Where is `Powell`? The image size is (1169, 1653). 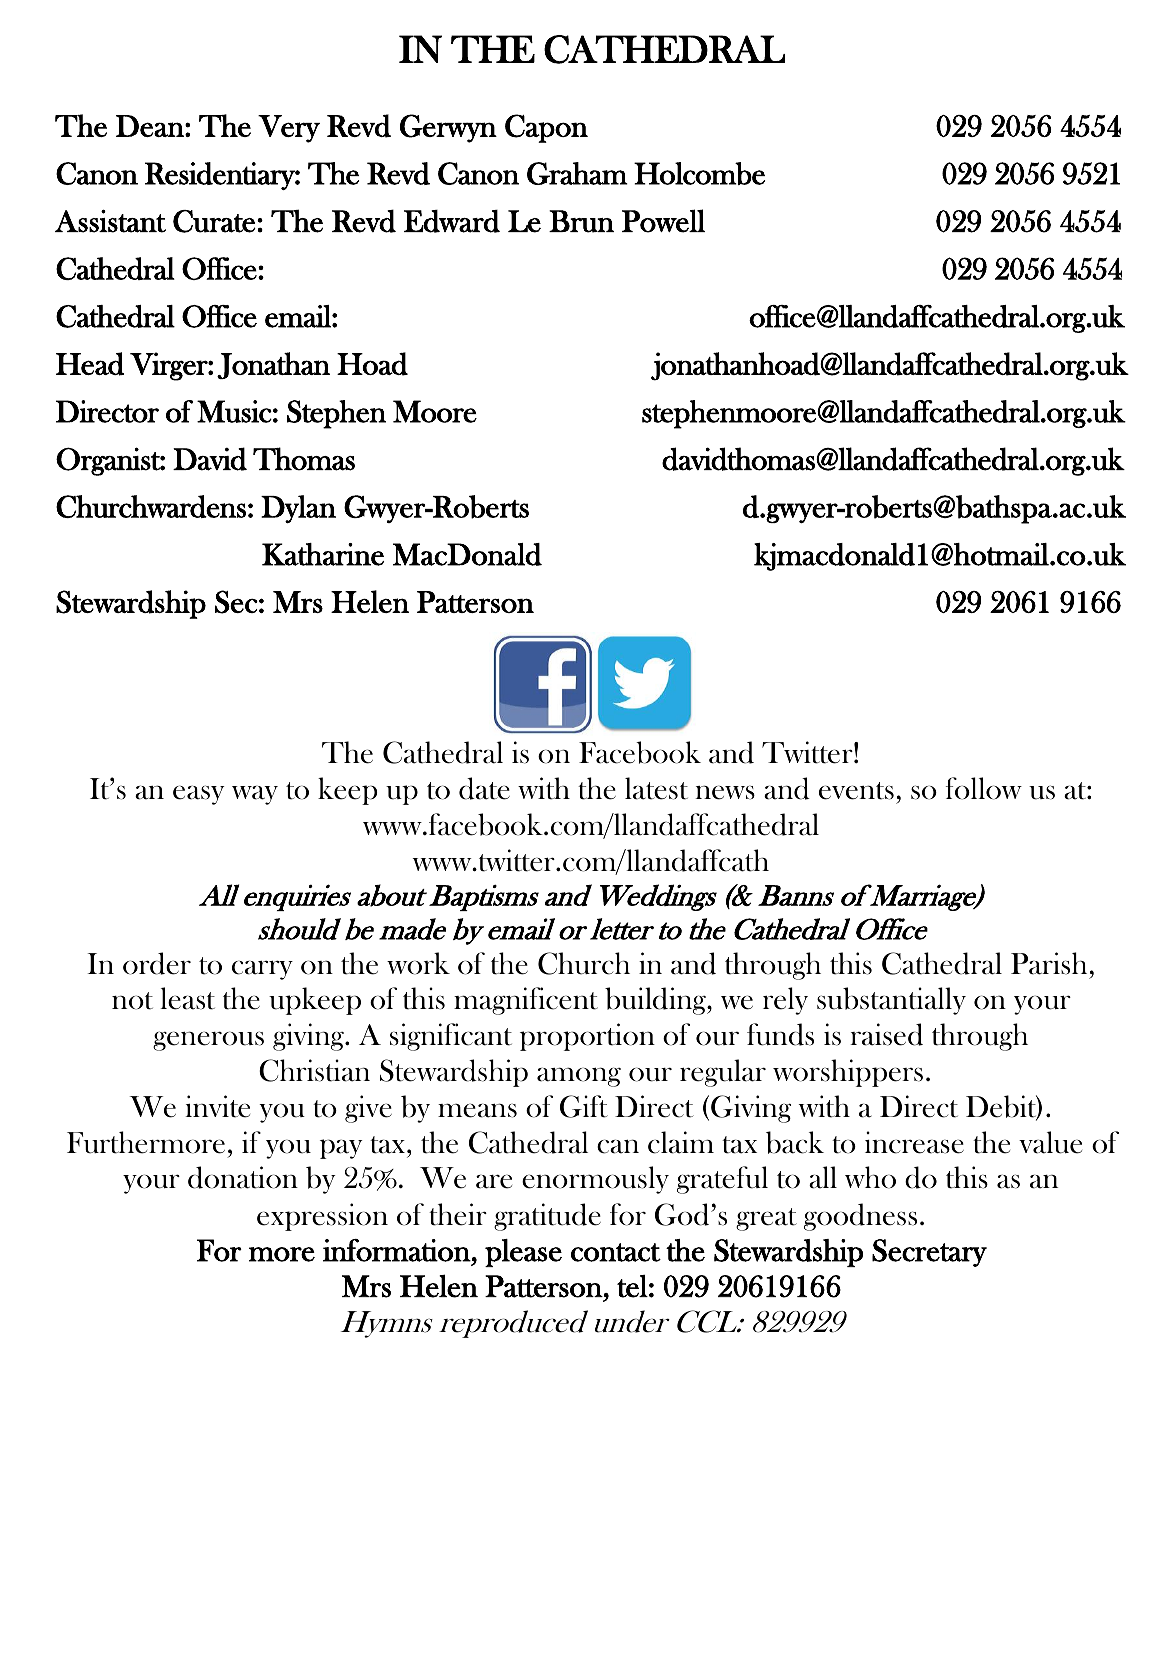 Powell is located at coordinates (663, 221).
